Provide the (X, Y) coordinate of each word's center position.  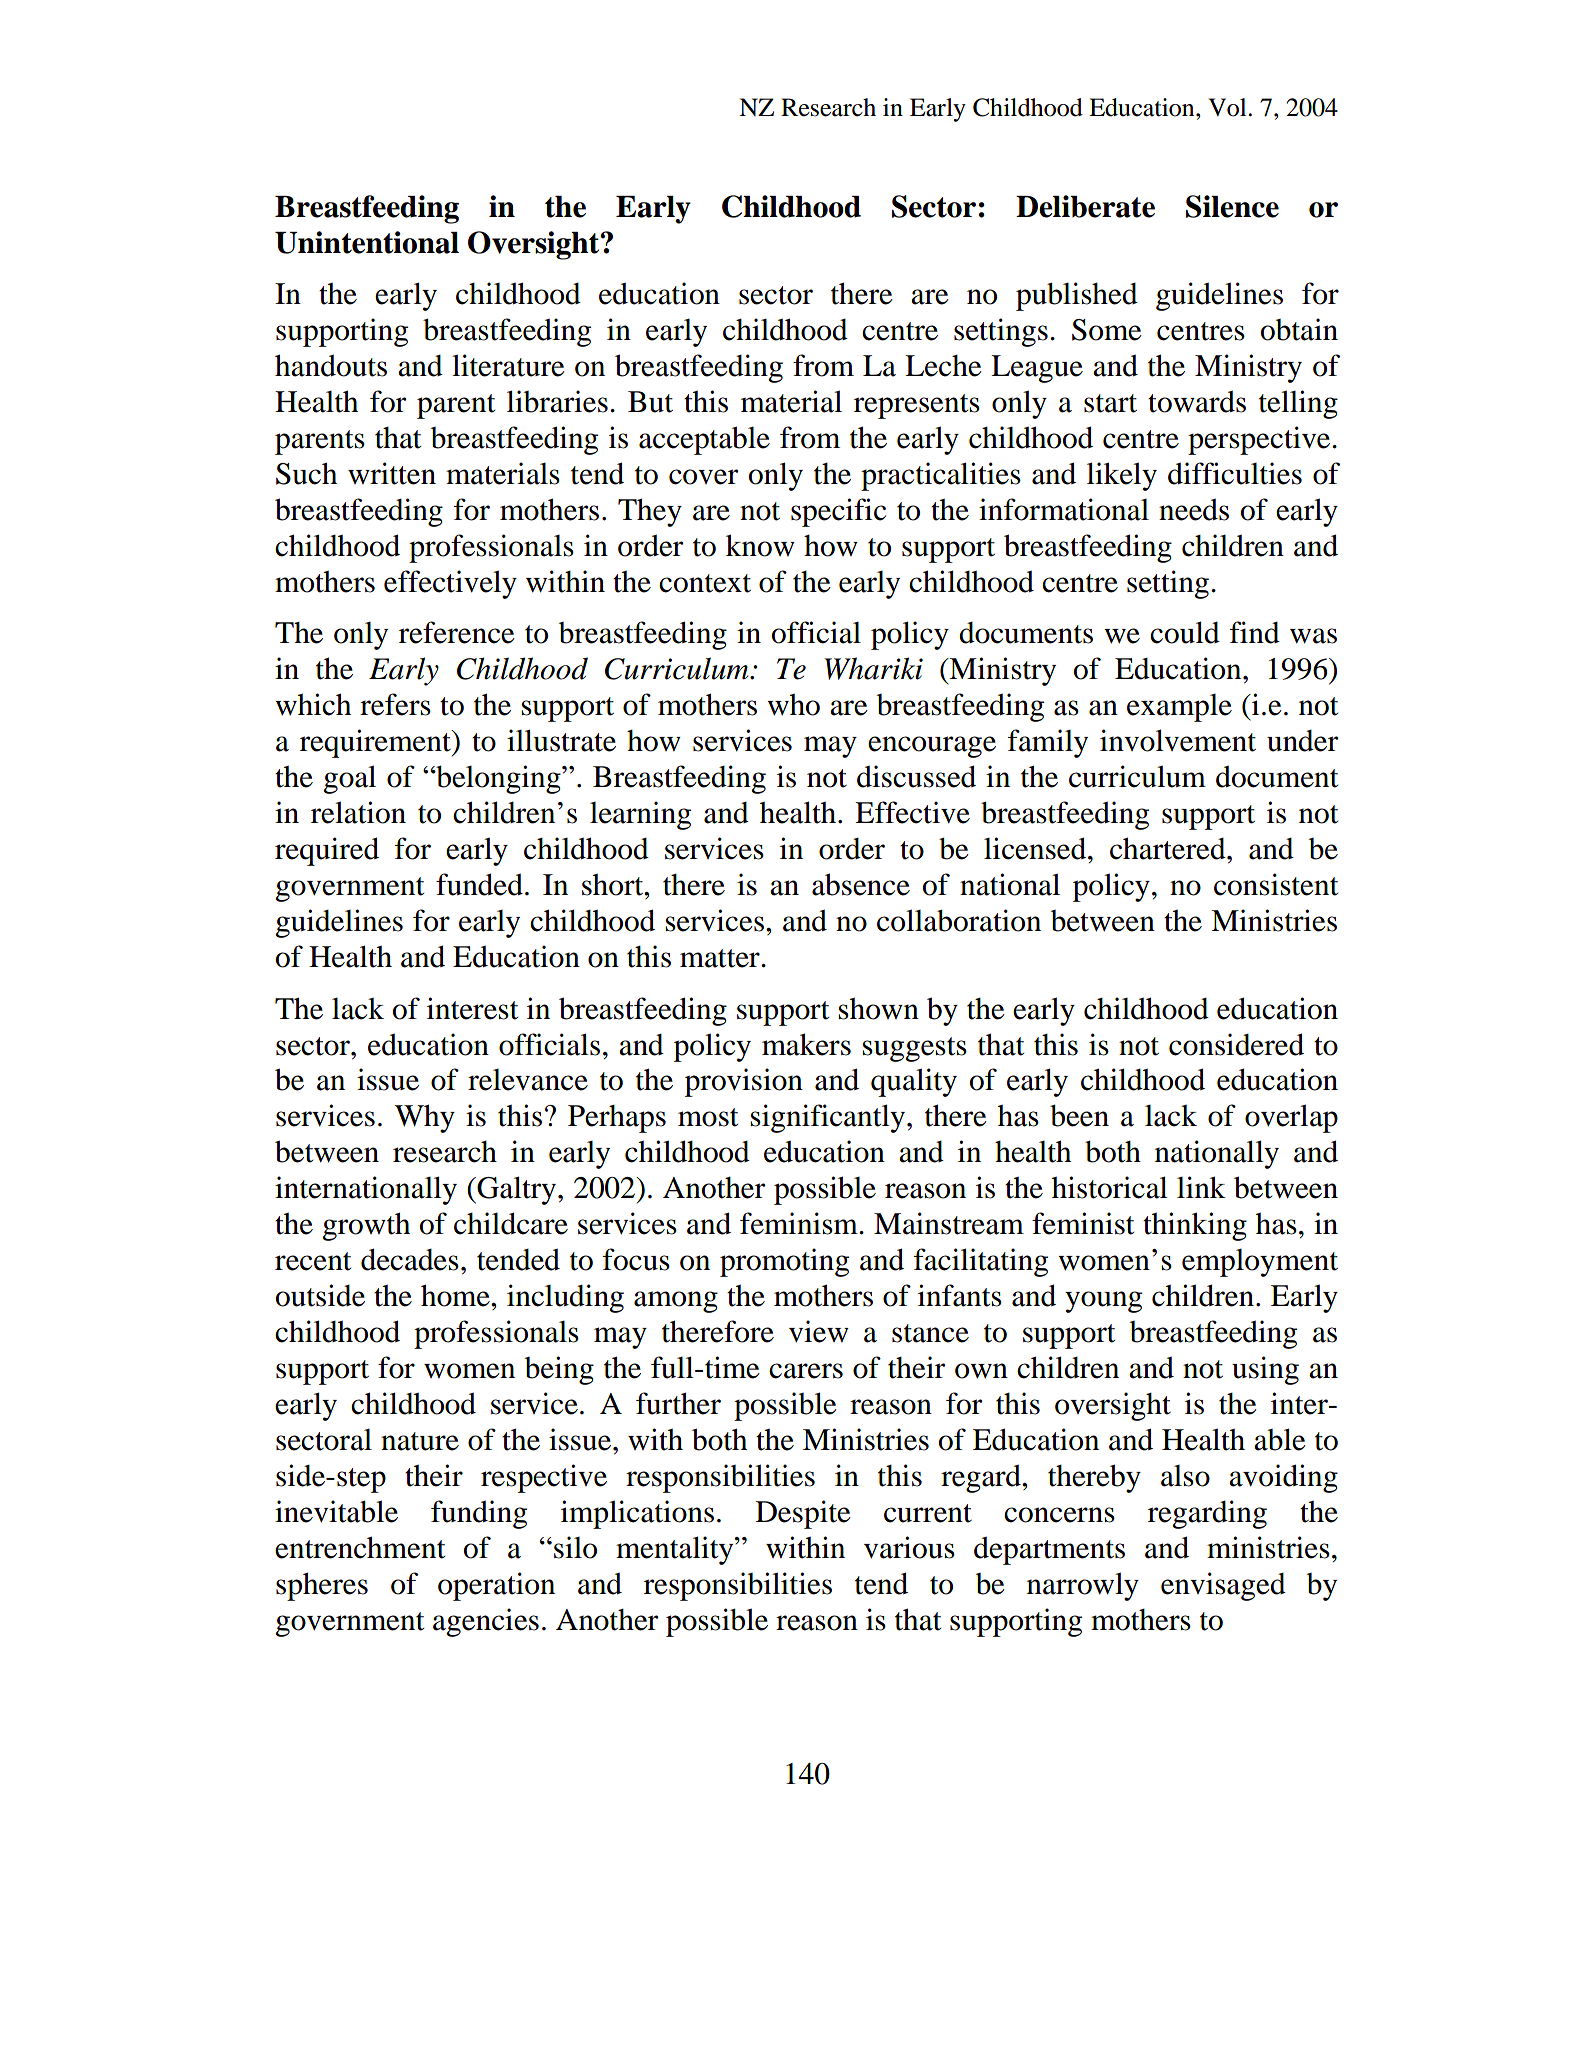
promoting (784, 1262)
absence (861, 884)
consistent (1276, 884)
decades (410, 1259)
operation (496, 1586)
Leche (943, 366)
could (1185, 632)
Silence (1232, 206)
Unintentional (367, 242)
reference (457, 632)
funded (479, 884)
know (760, 545)
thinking (1195, 1226)
